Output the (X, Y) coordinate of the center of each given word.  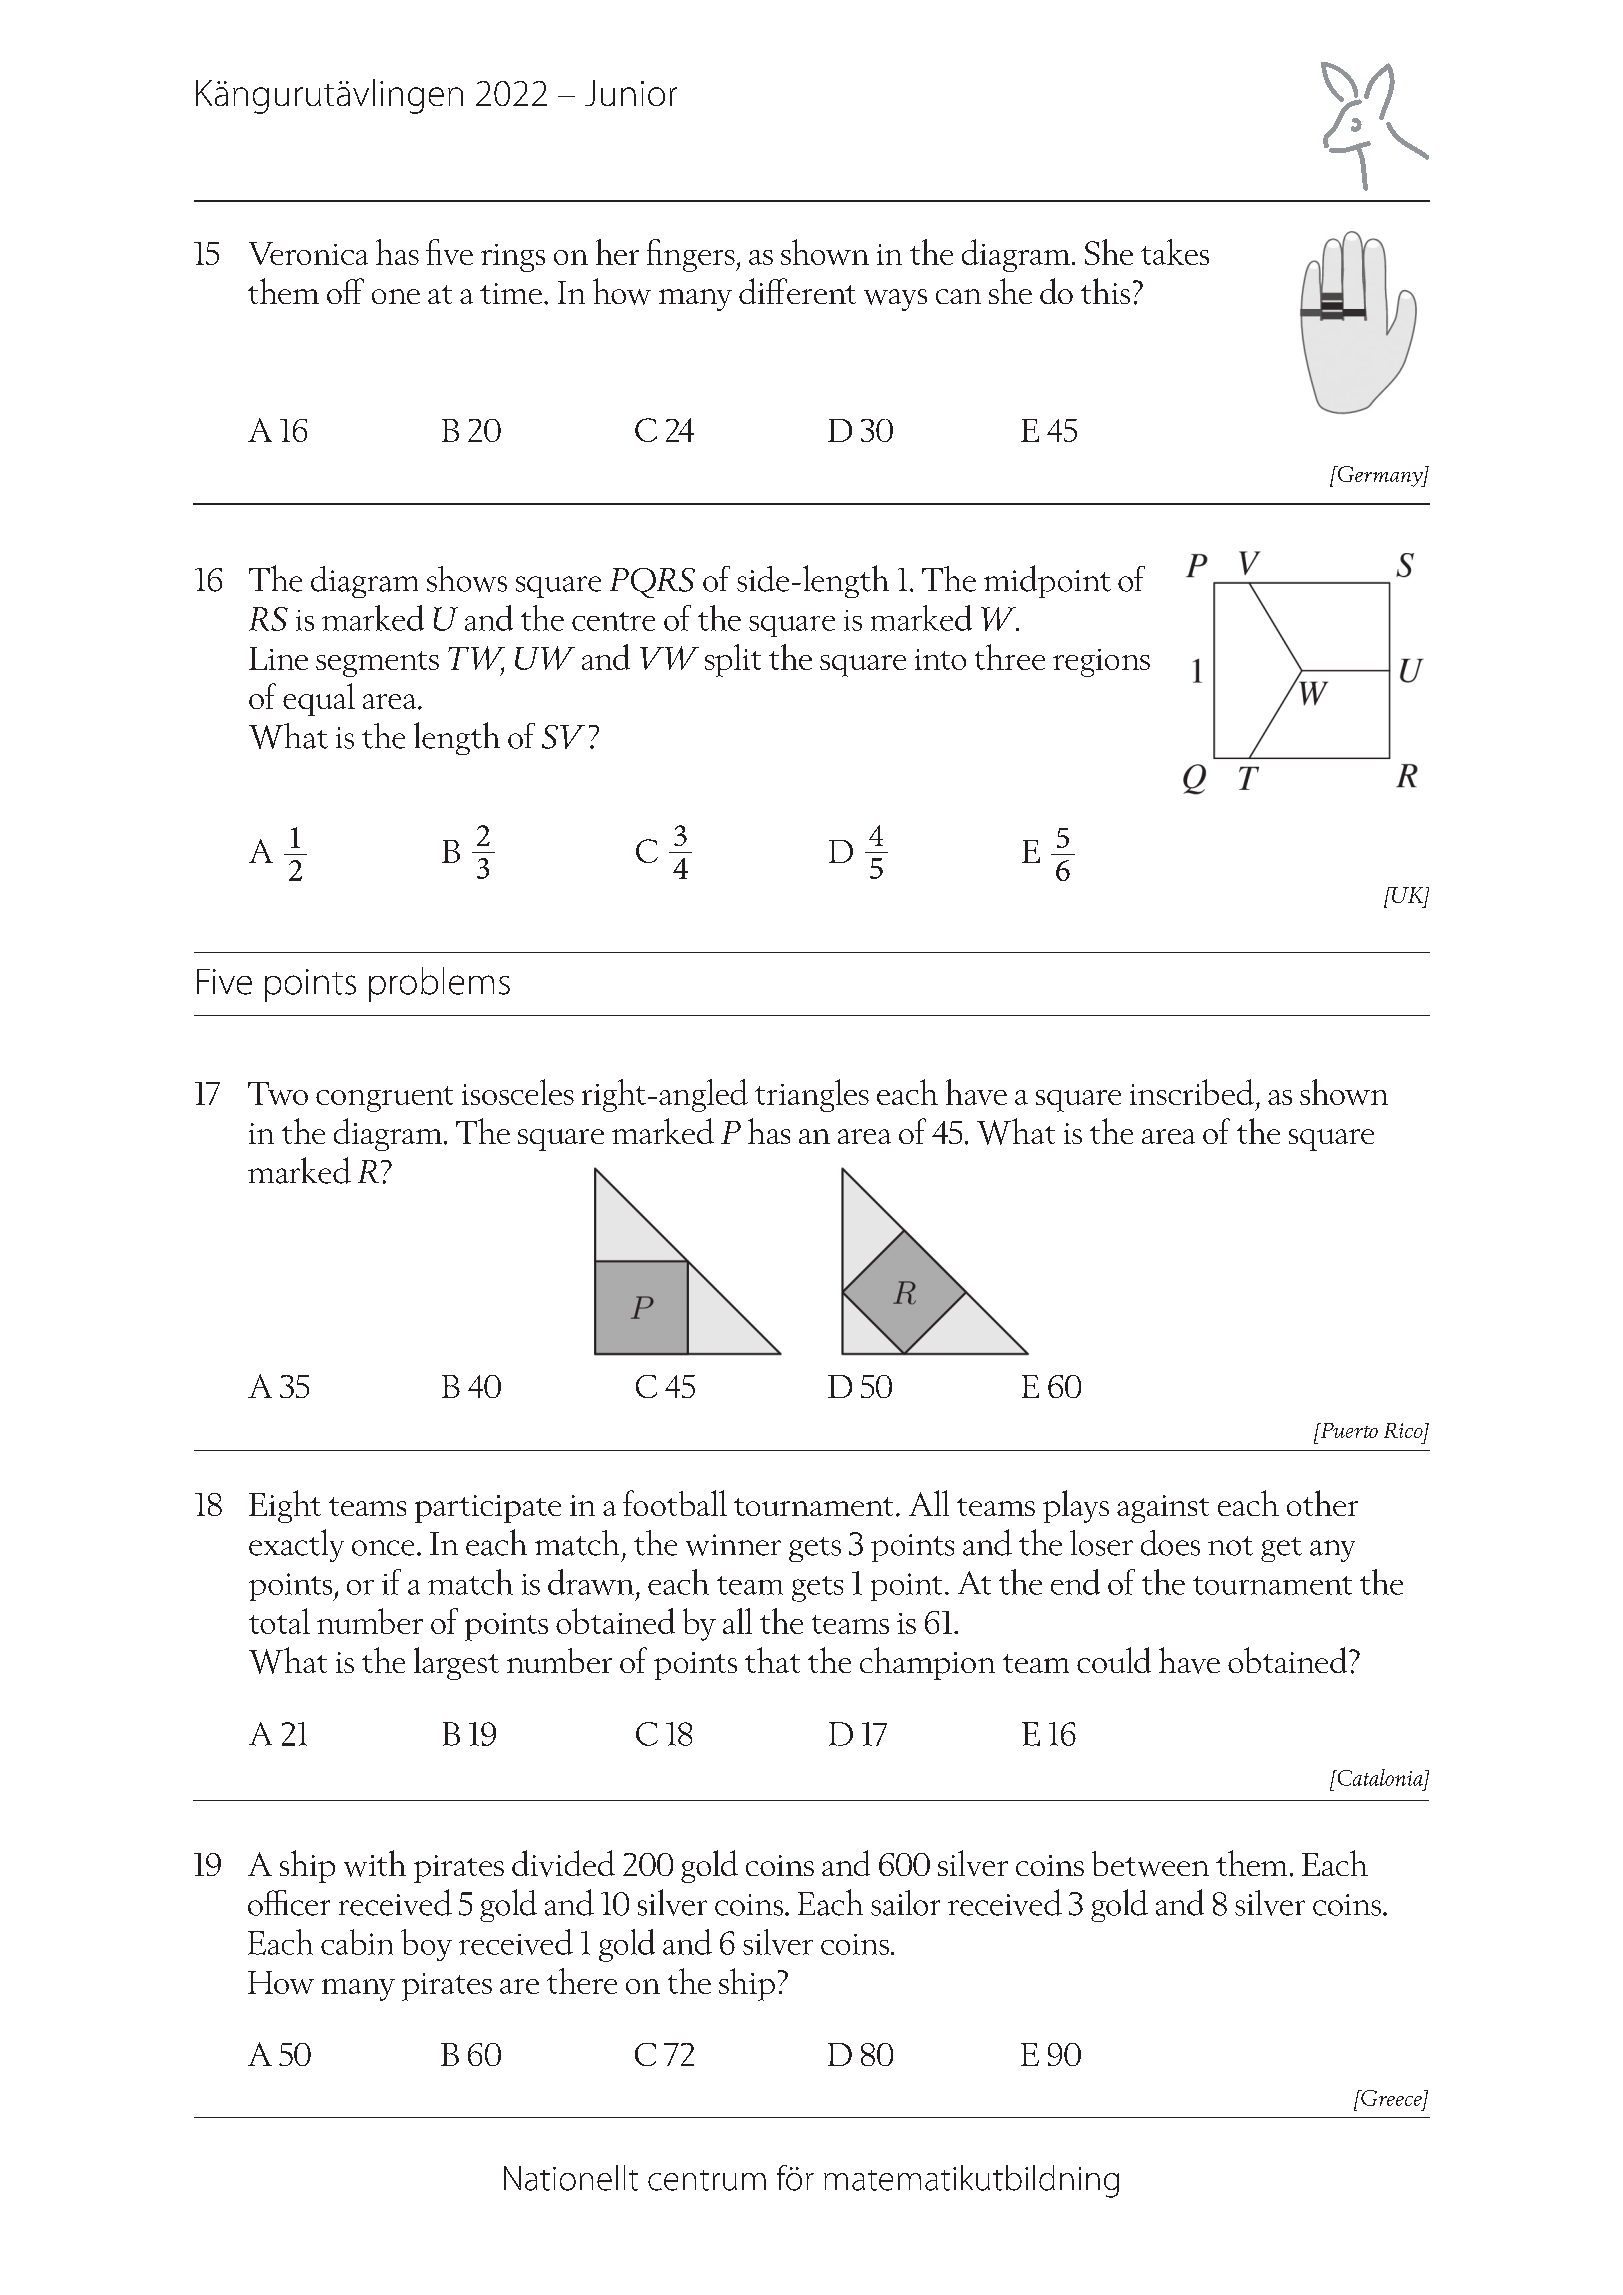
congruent (384, 1099)
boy (426, 1945)
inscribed (1192, 1092)
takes (1175, 252)
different (797, 291)
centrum (707, 2180)
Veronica (308, 253)
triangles (812, 1095)
